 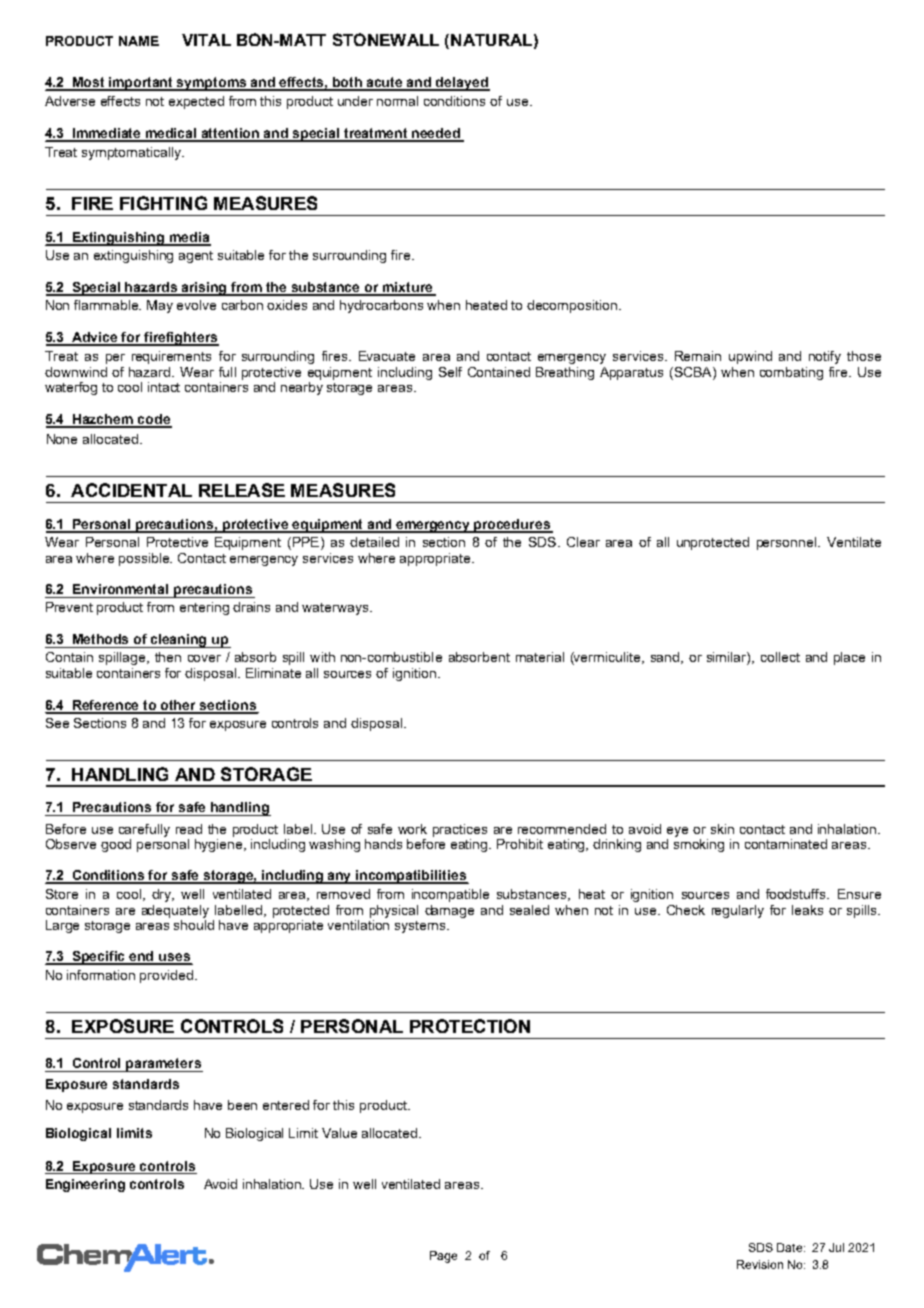 I want to click on delayed, so click(x=462, y=84).
